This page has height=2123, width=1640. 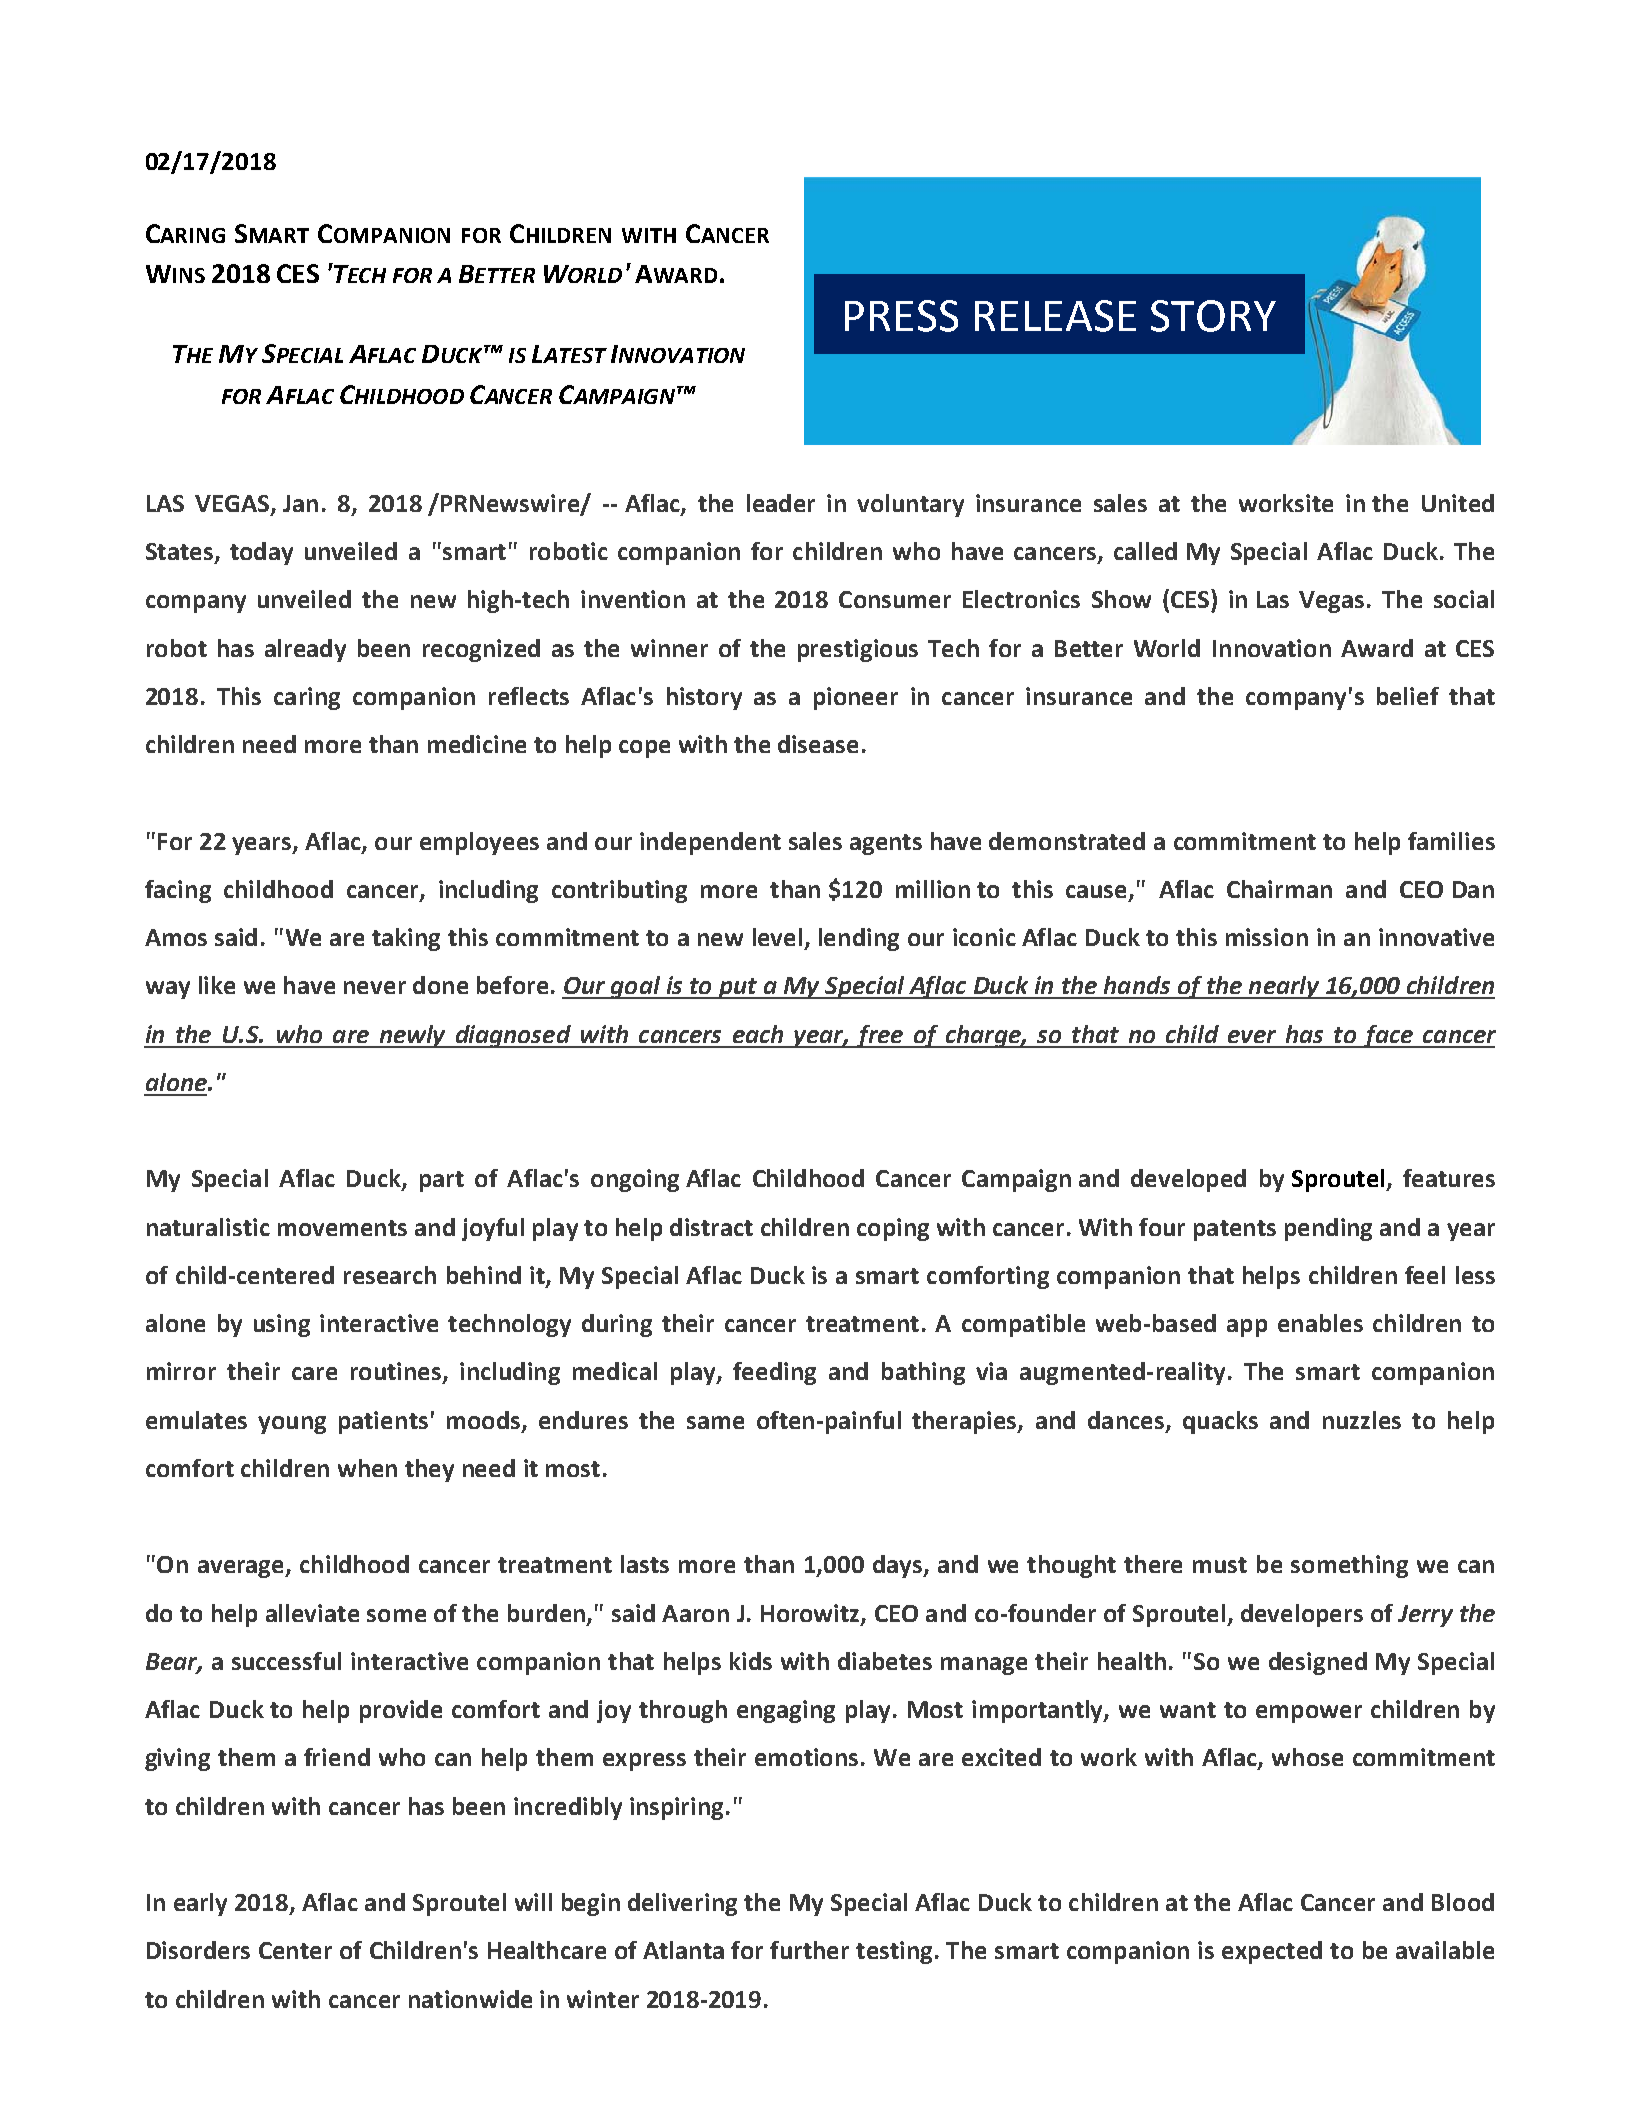 I want to click on pending, so click(x=1328, y=1229).
